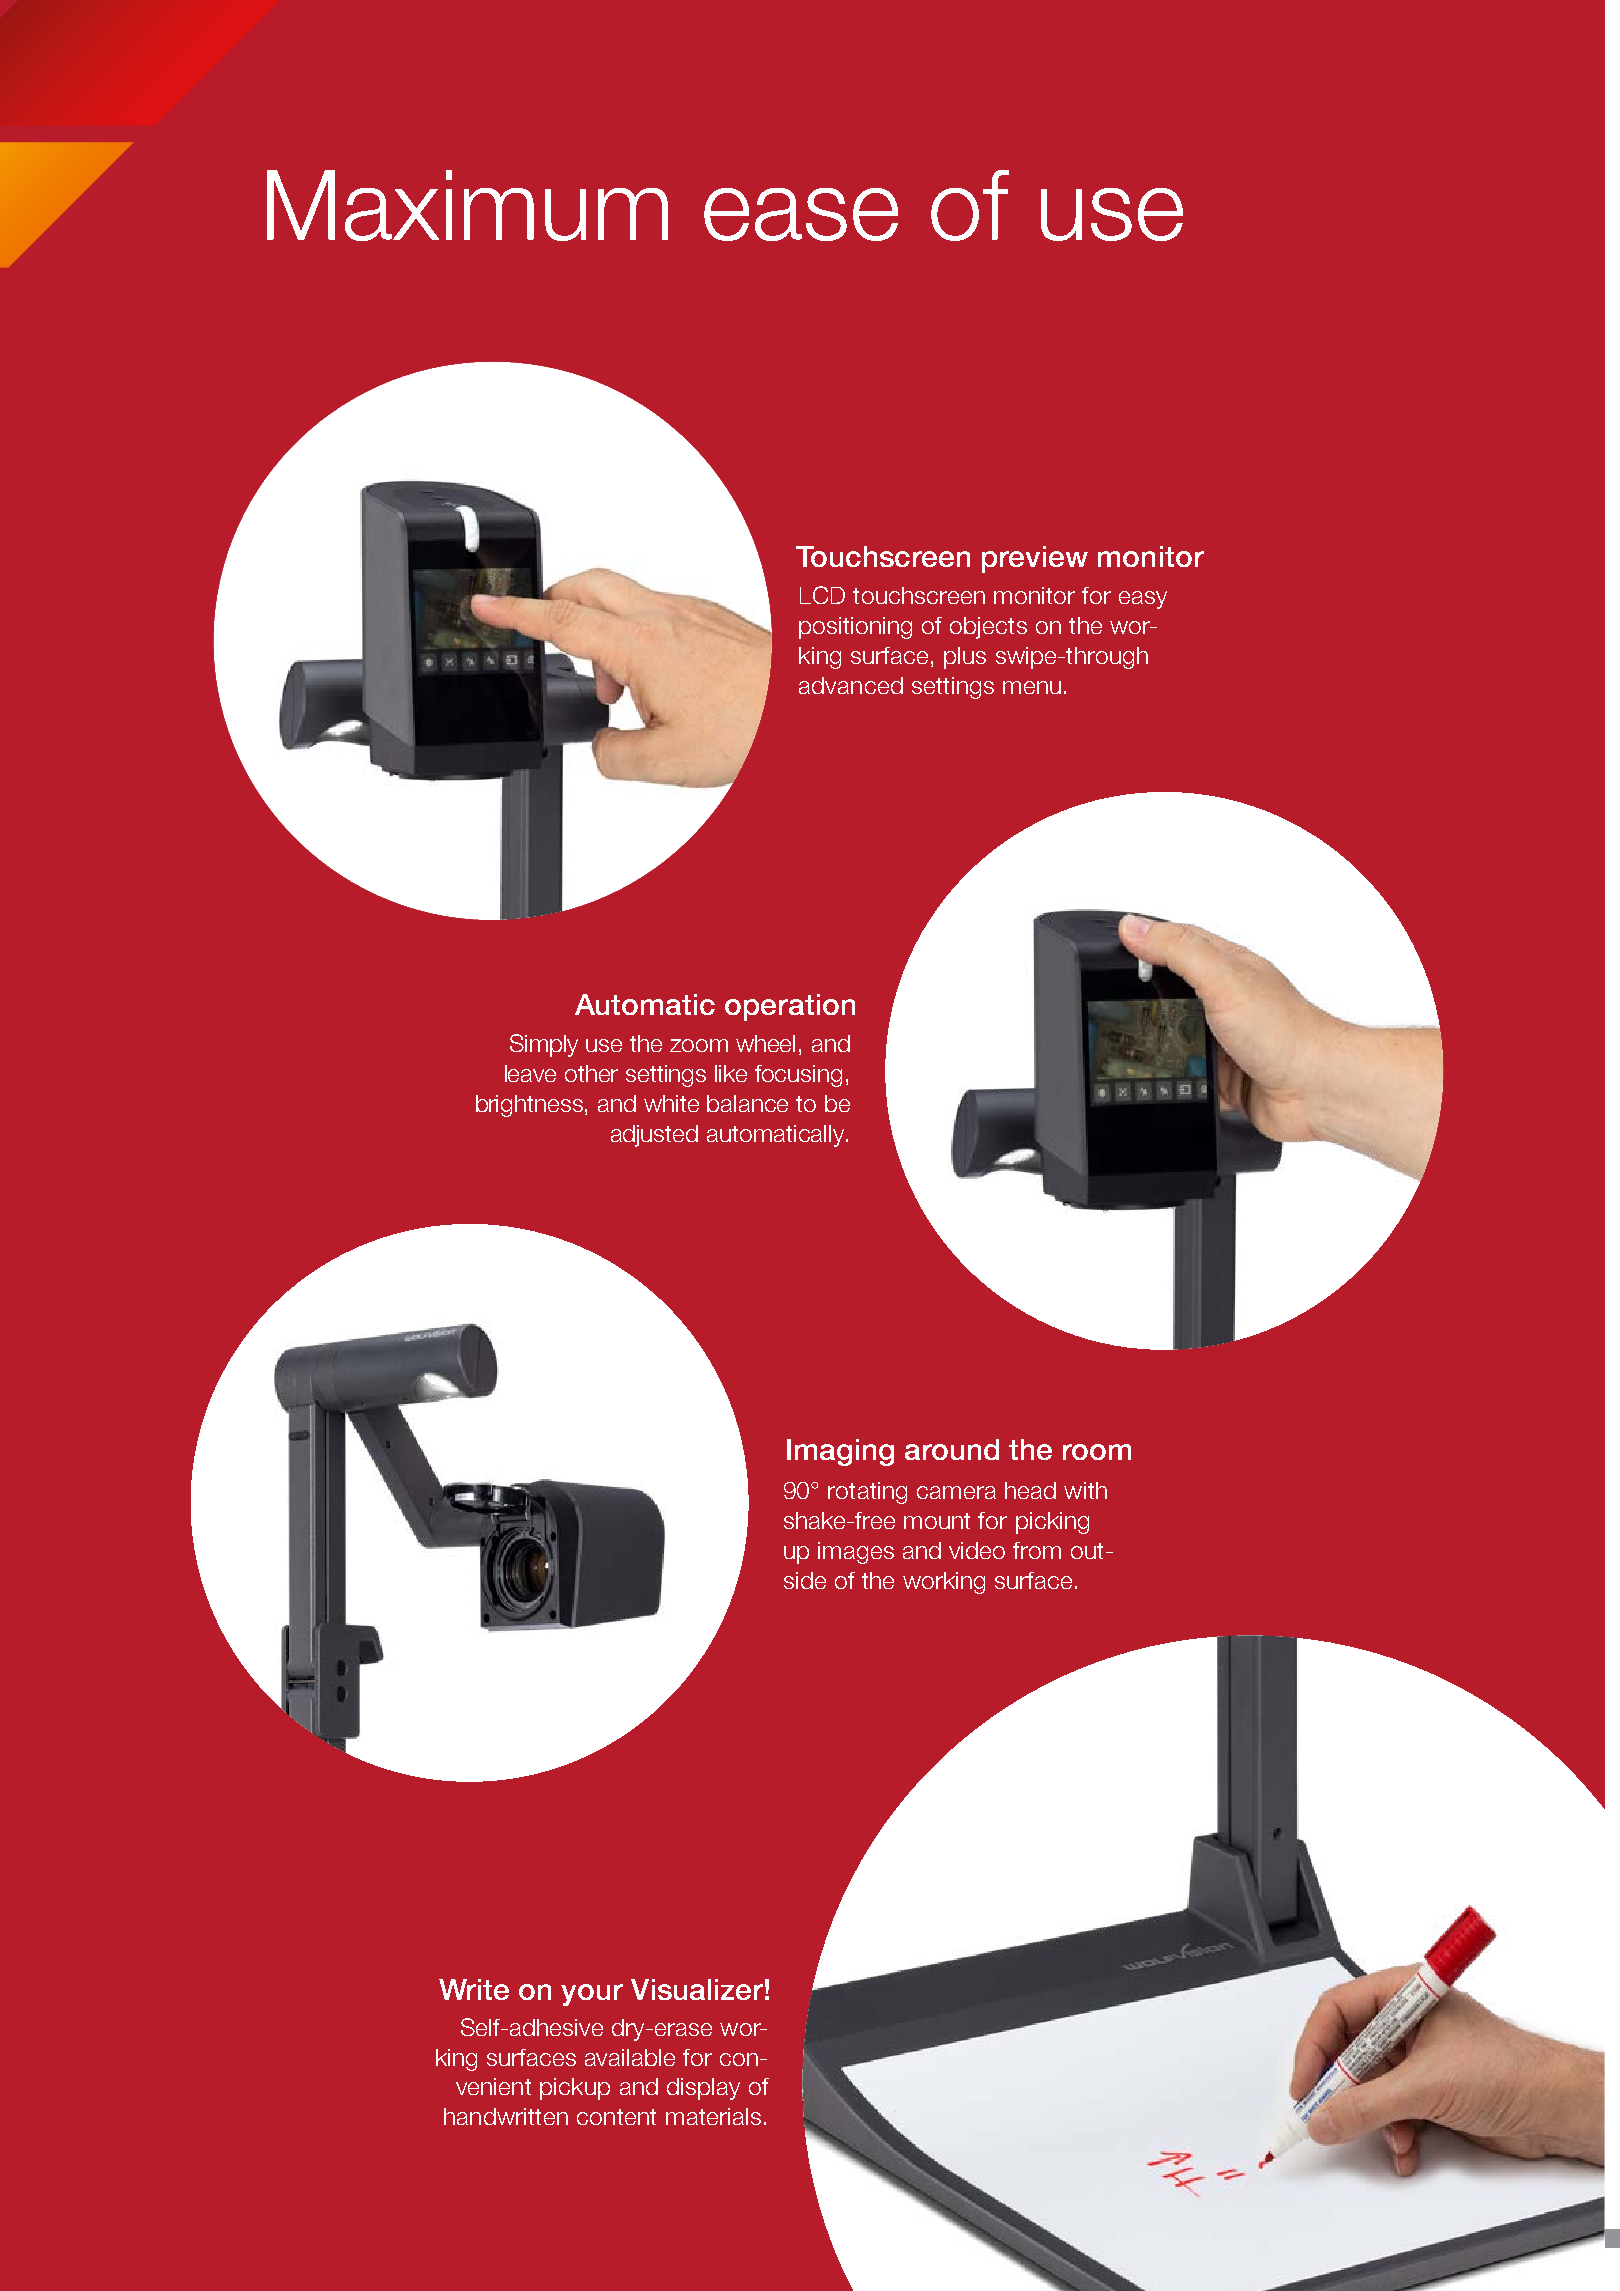 The width and height of the image is (1620, 2291). What do you see at coordinates (506, 2116) in the image?
I see `handwritten` at bounding box center [506, 2116].
